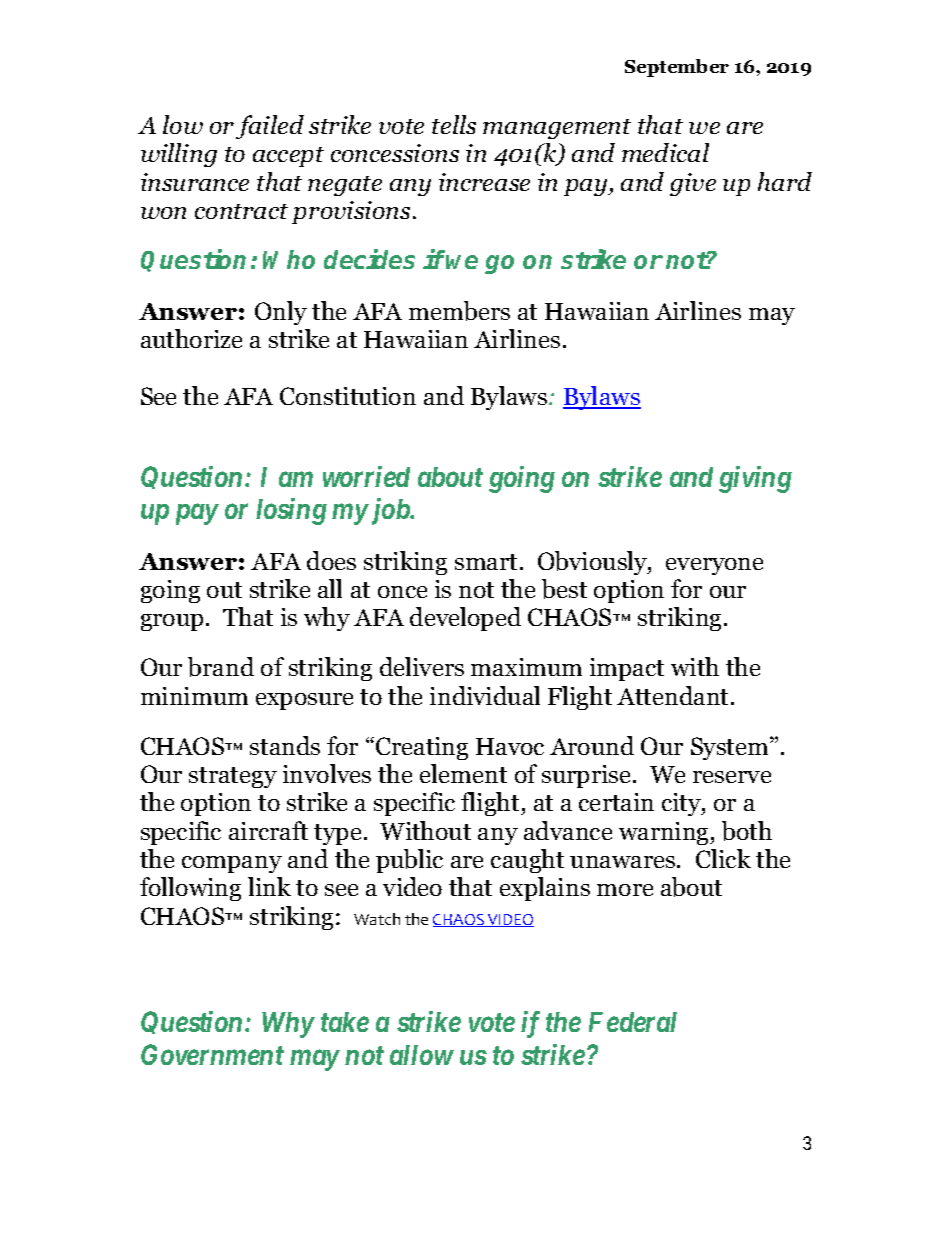  Describe the element at coordinates (454, 124) in the screenshot. I see `tells` at that location.
